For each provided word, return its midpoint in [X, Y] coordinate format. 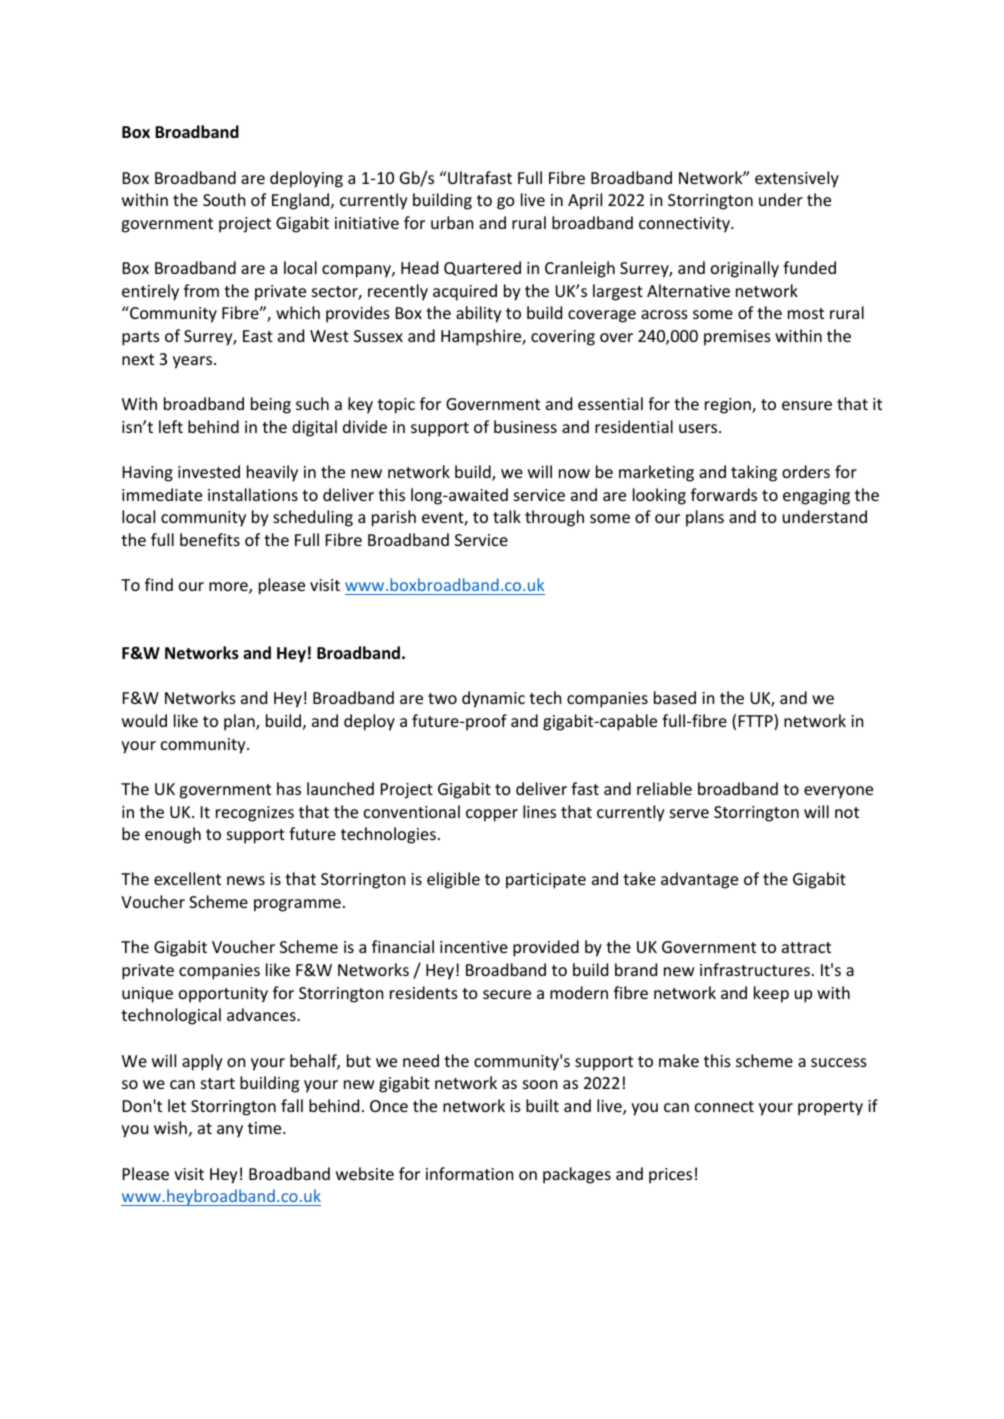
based [675, 697]
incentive [474, 947]
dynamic [493, 699]
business [525, 426]
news [246, 880]
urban [452, 222]
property [830, 1108]
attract [806, 947]
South [224, 199]
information [469, 1173]
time [266, 1128]
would [144, 720]
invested [209, 471]
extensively [797, 179]
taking [754, 473]
